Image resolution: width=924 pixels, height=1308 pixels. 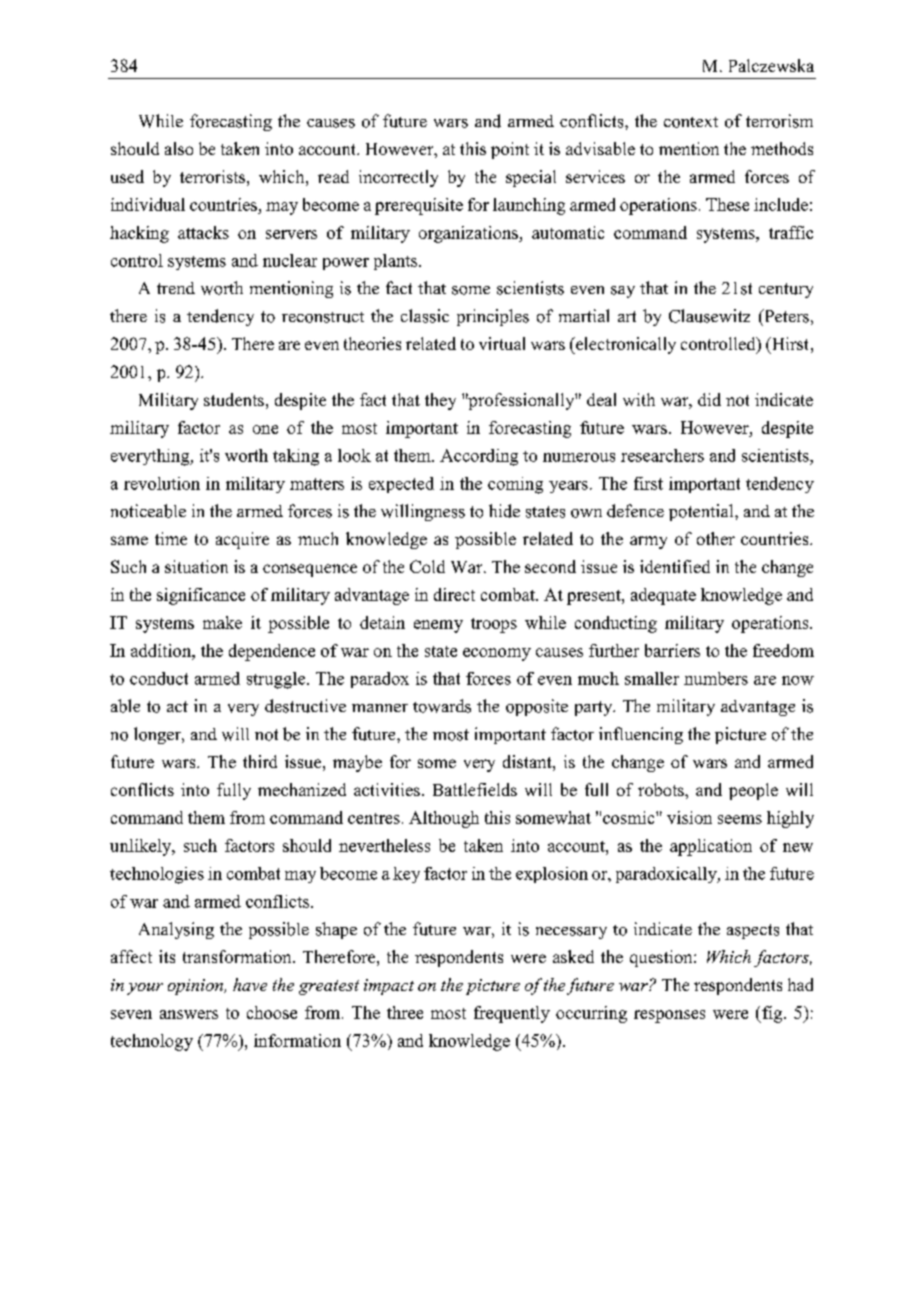 What do you see at coordinates (260, 761) in the page?
I see `third` at bounding box center [260, 761].
